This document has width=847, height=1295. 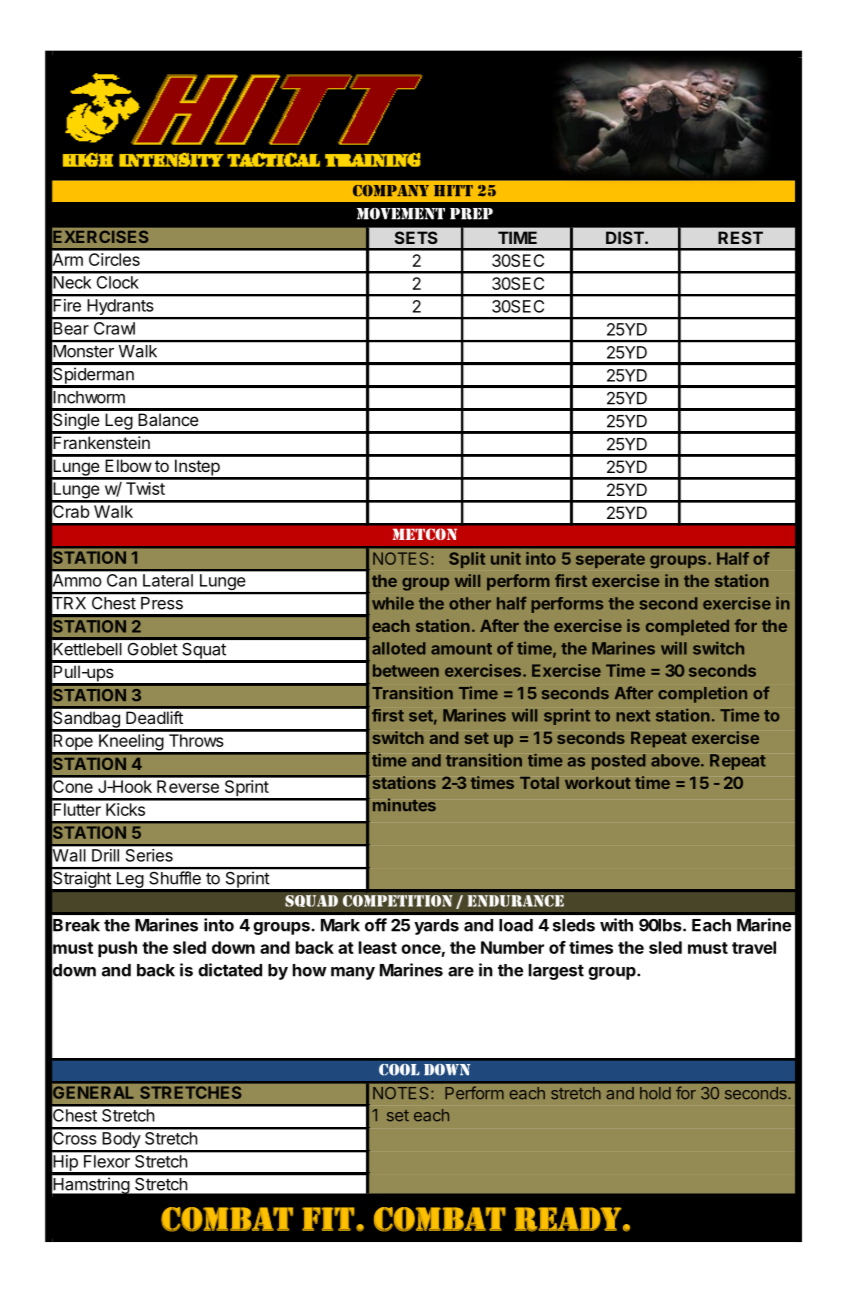 What do you see at coordinates (406, 670) in the document?
I see `between` at bounding box center [406, 670].
